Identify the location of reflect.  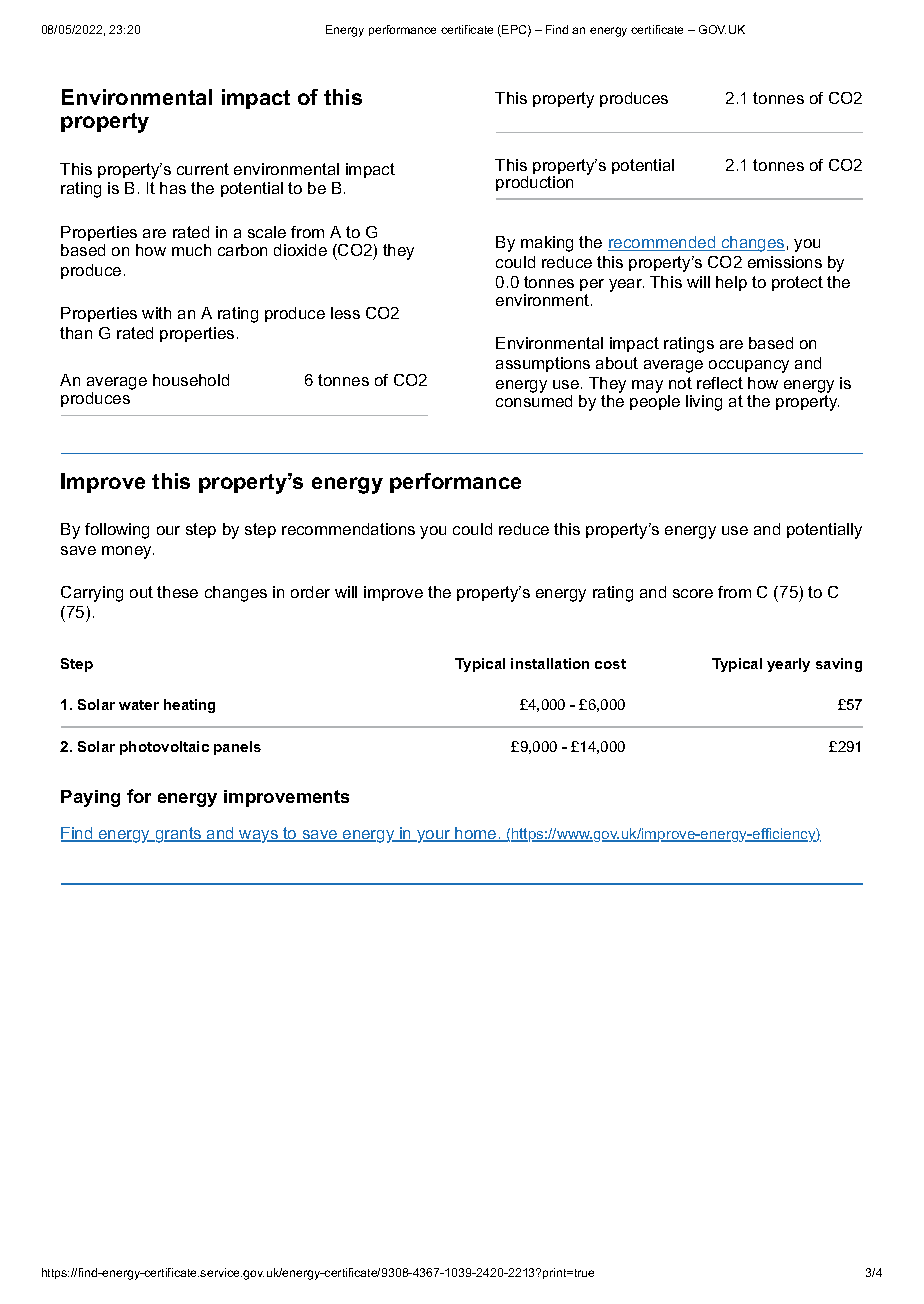
(720, 383).
